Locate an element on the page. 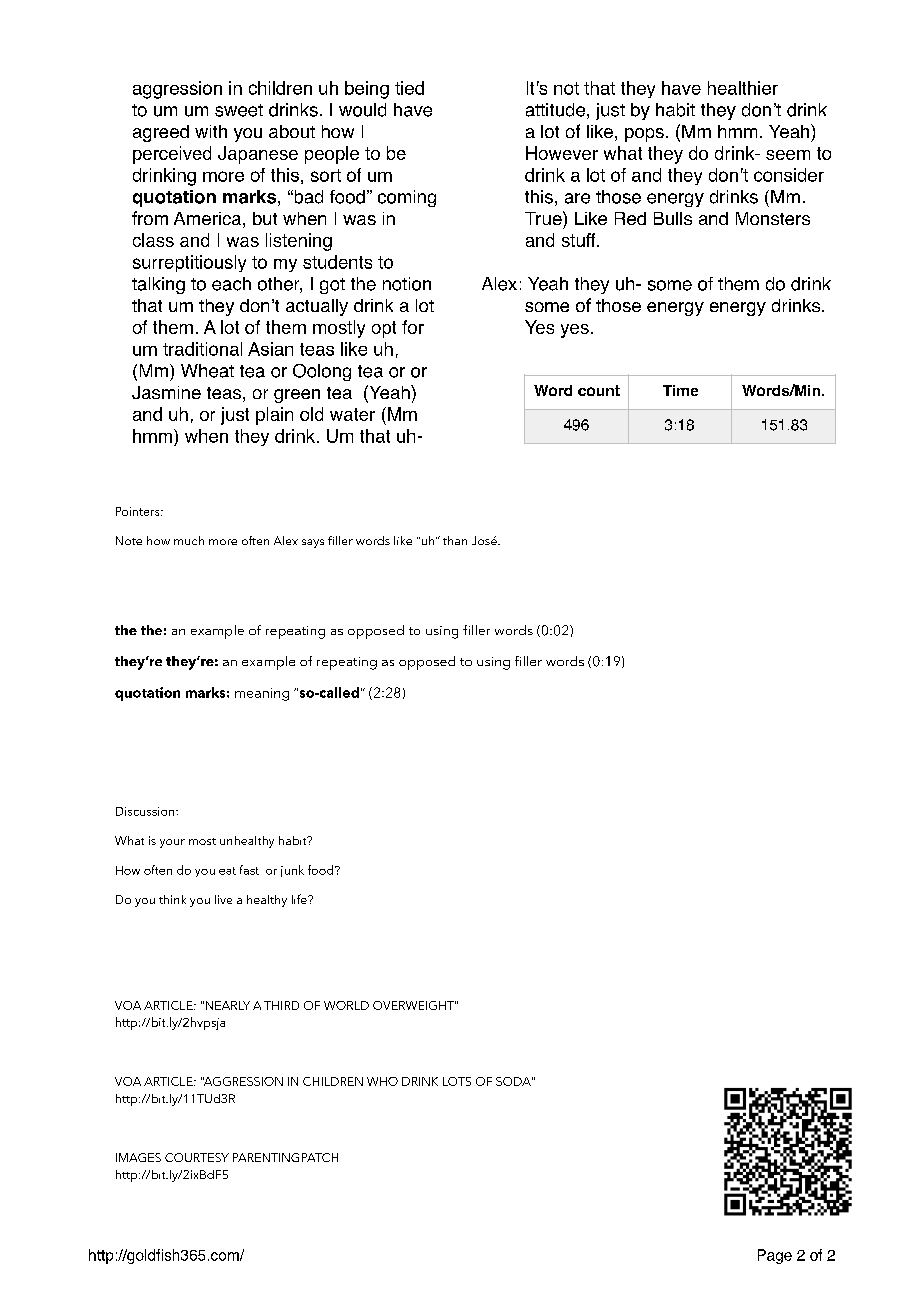 Image resolution: width=924 pixels, height=1308 pixels. tied is located at coordinates (409, 88).
